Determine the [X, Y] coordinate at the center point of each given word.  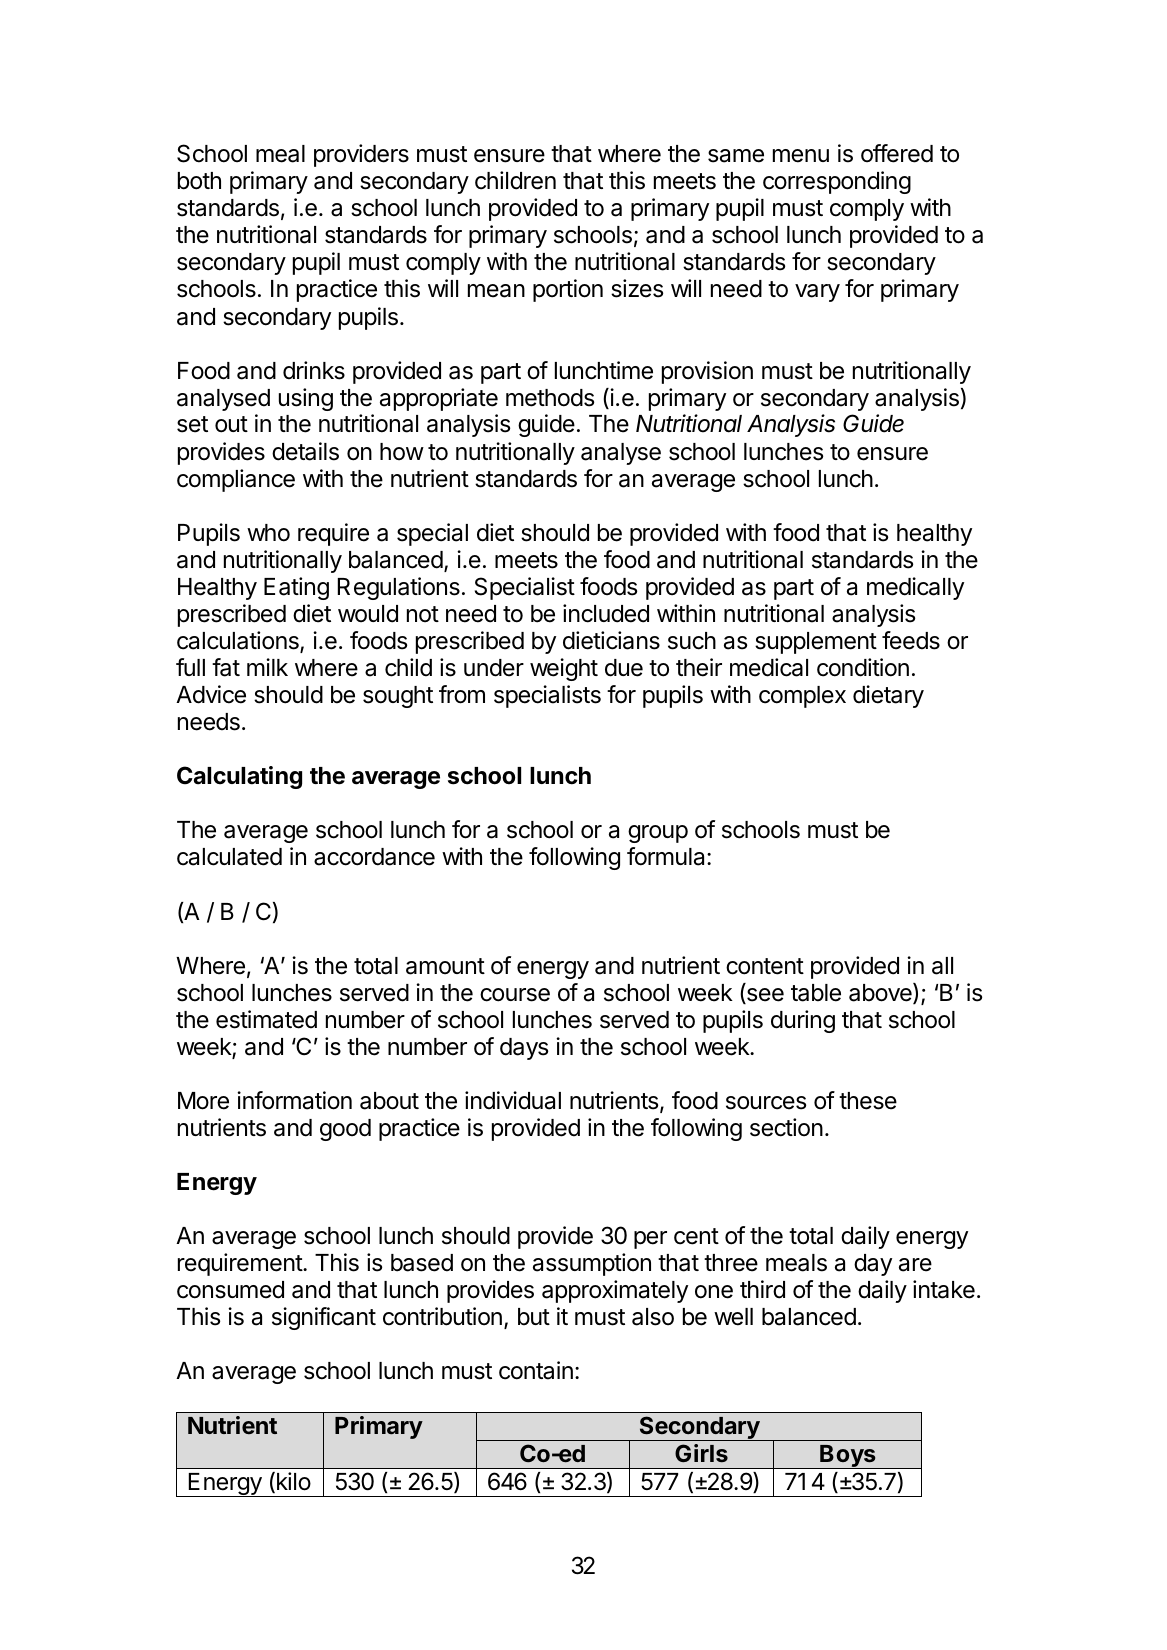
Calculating [239, 777]
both [199, 181]
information [294, 1100]
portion [568, 290]
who [268, 533]
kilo [294, 1481]
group [658, 834]
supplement [816, 643]
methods [550, 398]
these [868, 1101]
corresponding [837, 182]
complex [802, 697]
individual [513, 1100]
